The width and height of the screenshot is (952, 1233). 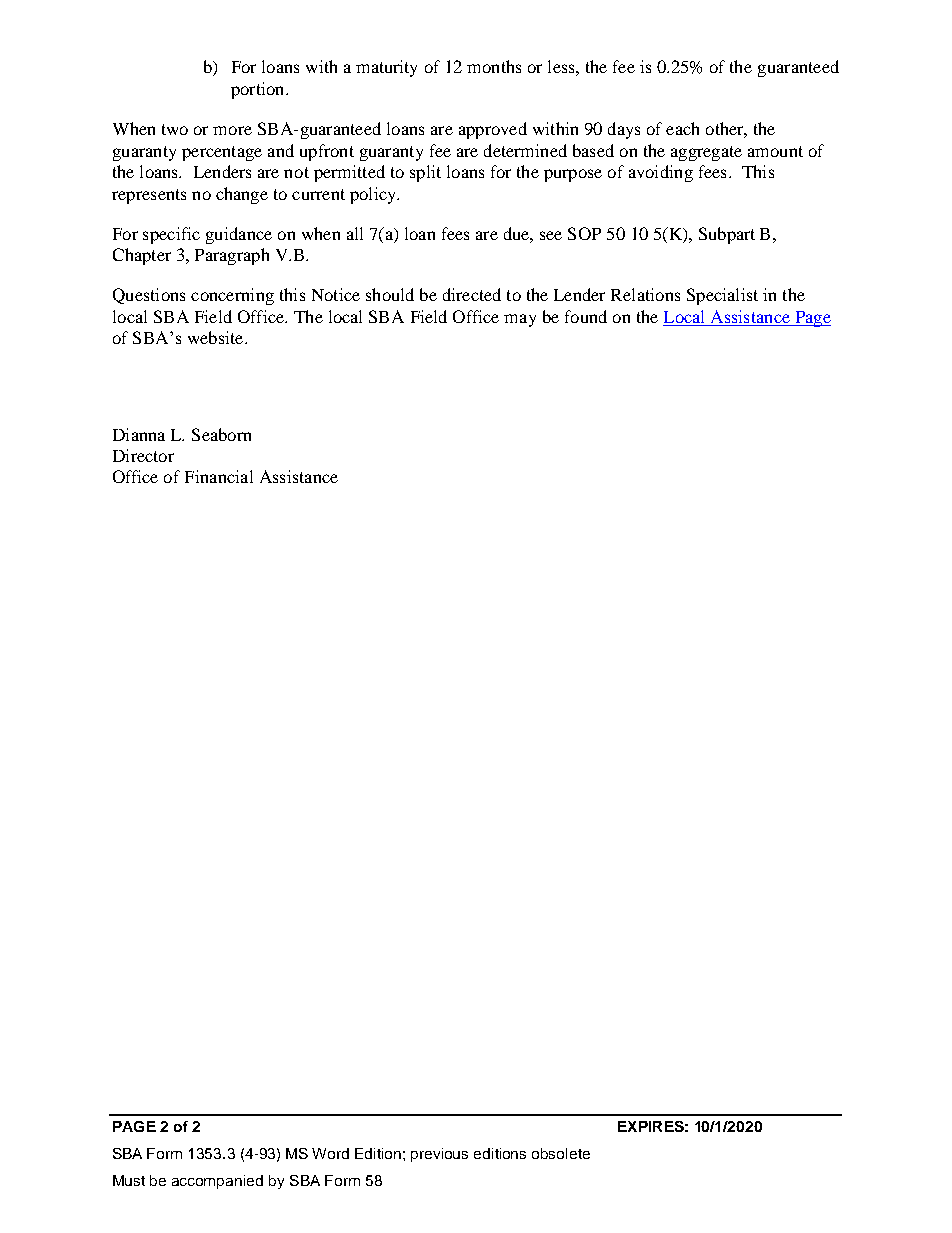 What do you see at coordinates (129, 1180) in the screenshot?
I see `Must` at bounding box center [129, 1180].
